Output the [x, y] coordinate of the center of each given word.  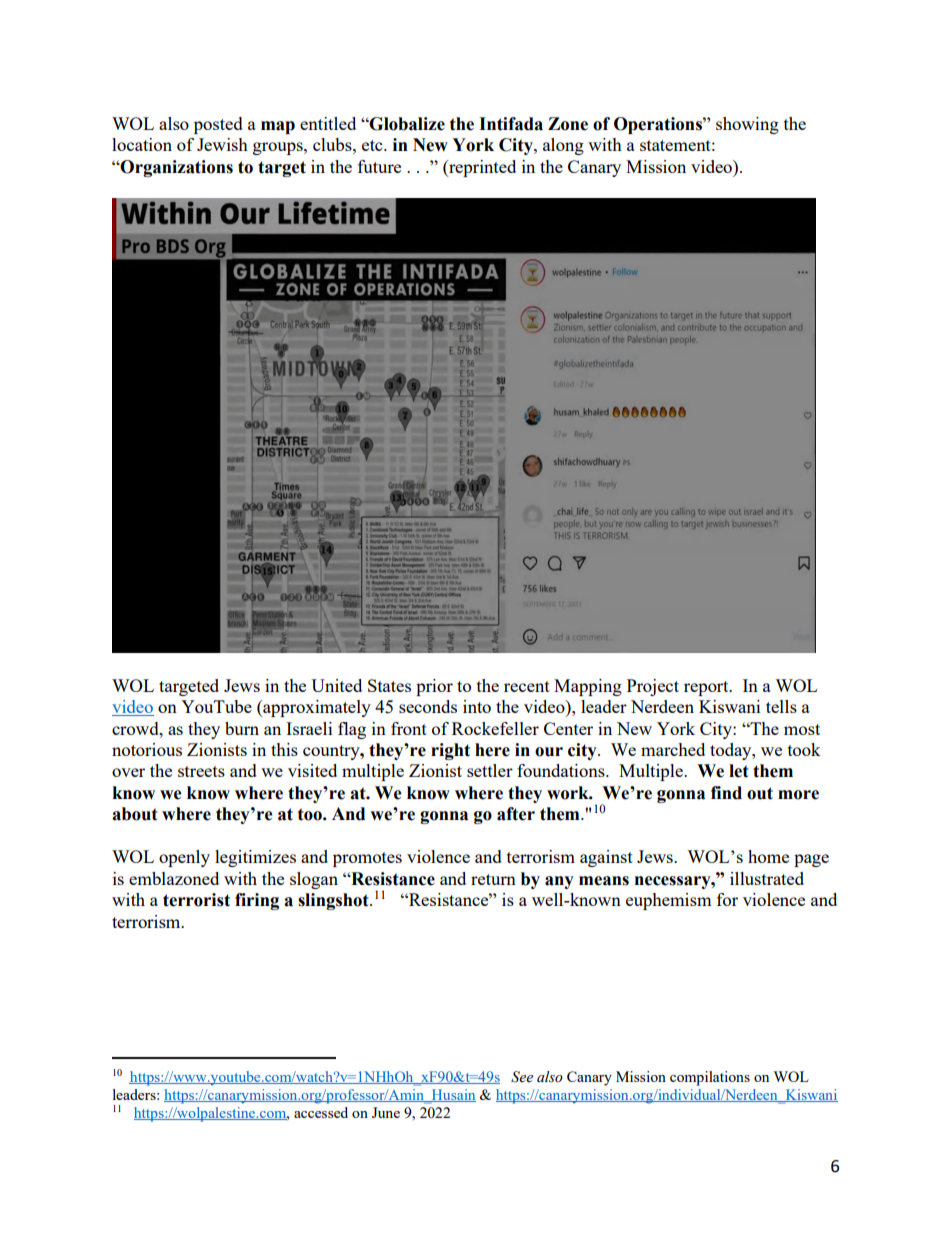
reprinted [481, 168]
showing [747, 125]
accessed [321, 1112]
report [707, 688]
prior [434, 687]
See [522, 1077]
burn [242, 728]
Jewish [222, 144]
